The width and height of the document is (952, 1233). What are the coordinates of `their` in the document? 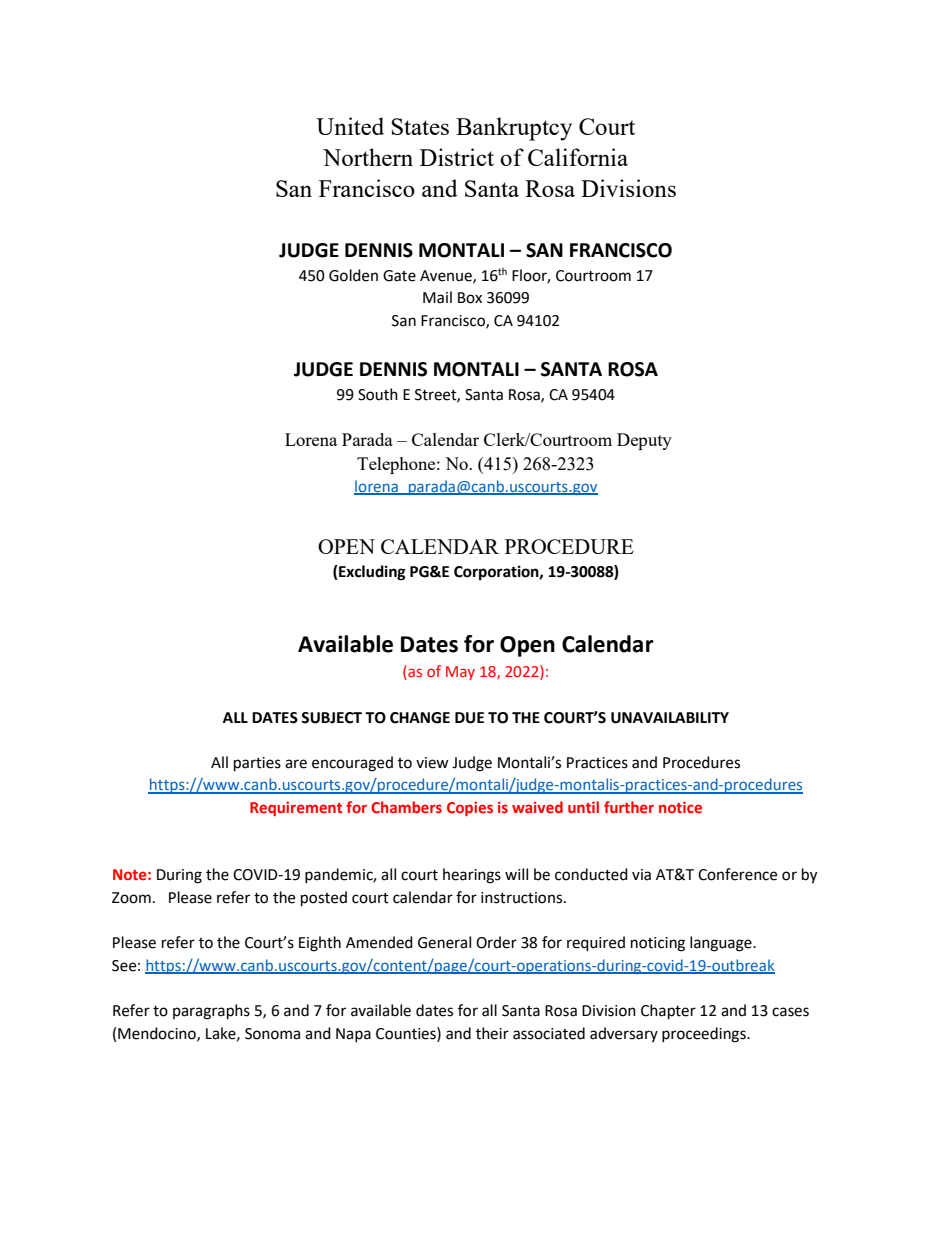 It's located at (492, 1033).
